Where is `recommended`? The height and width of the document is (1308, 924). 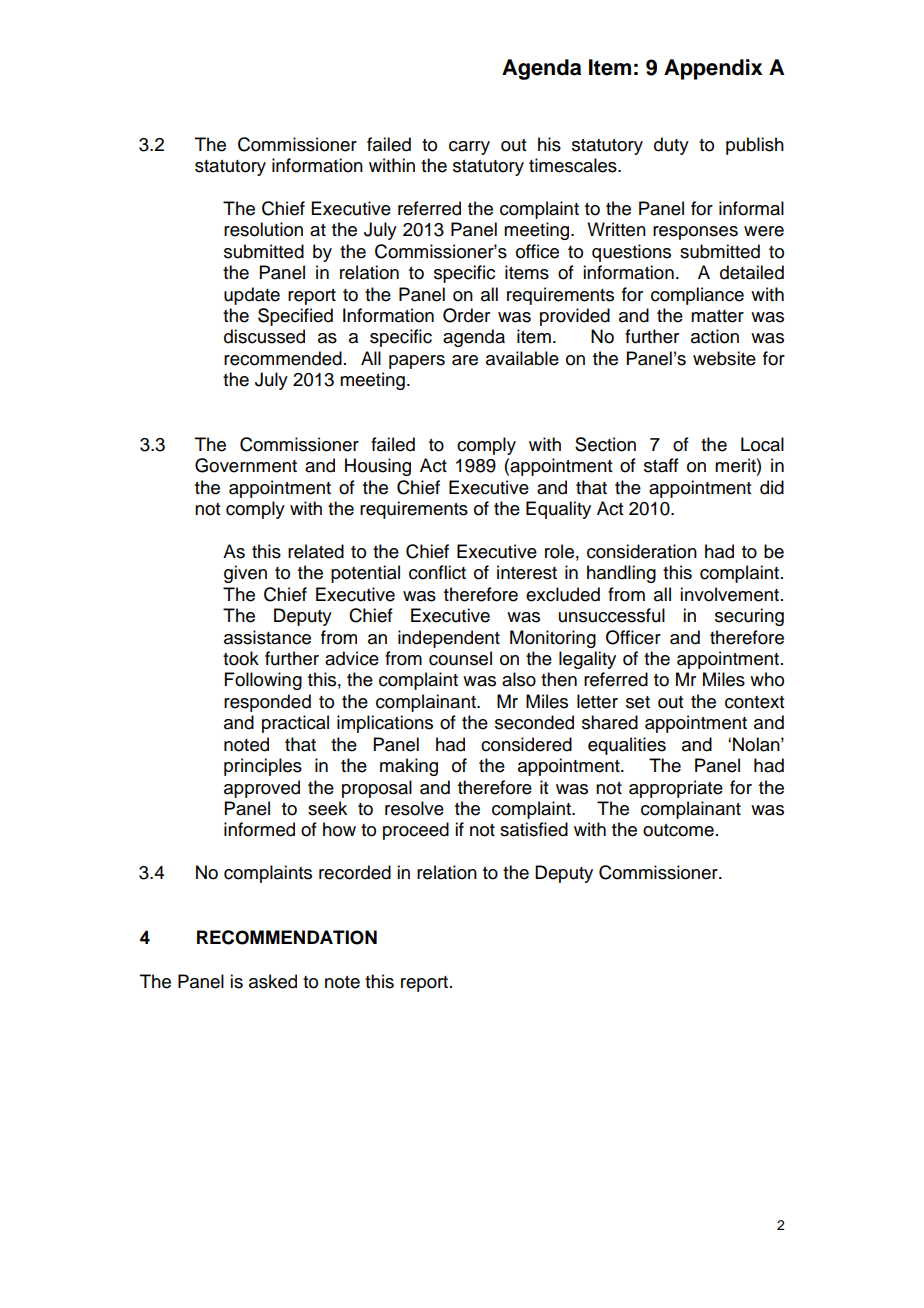
recommended is located at coordinates (283, 358).
